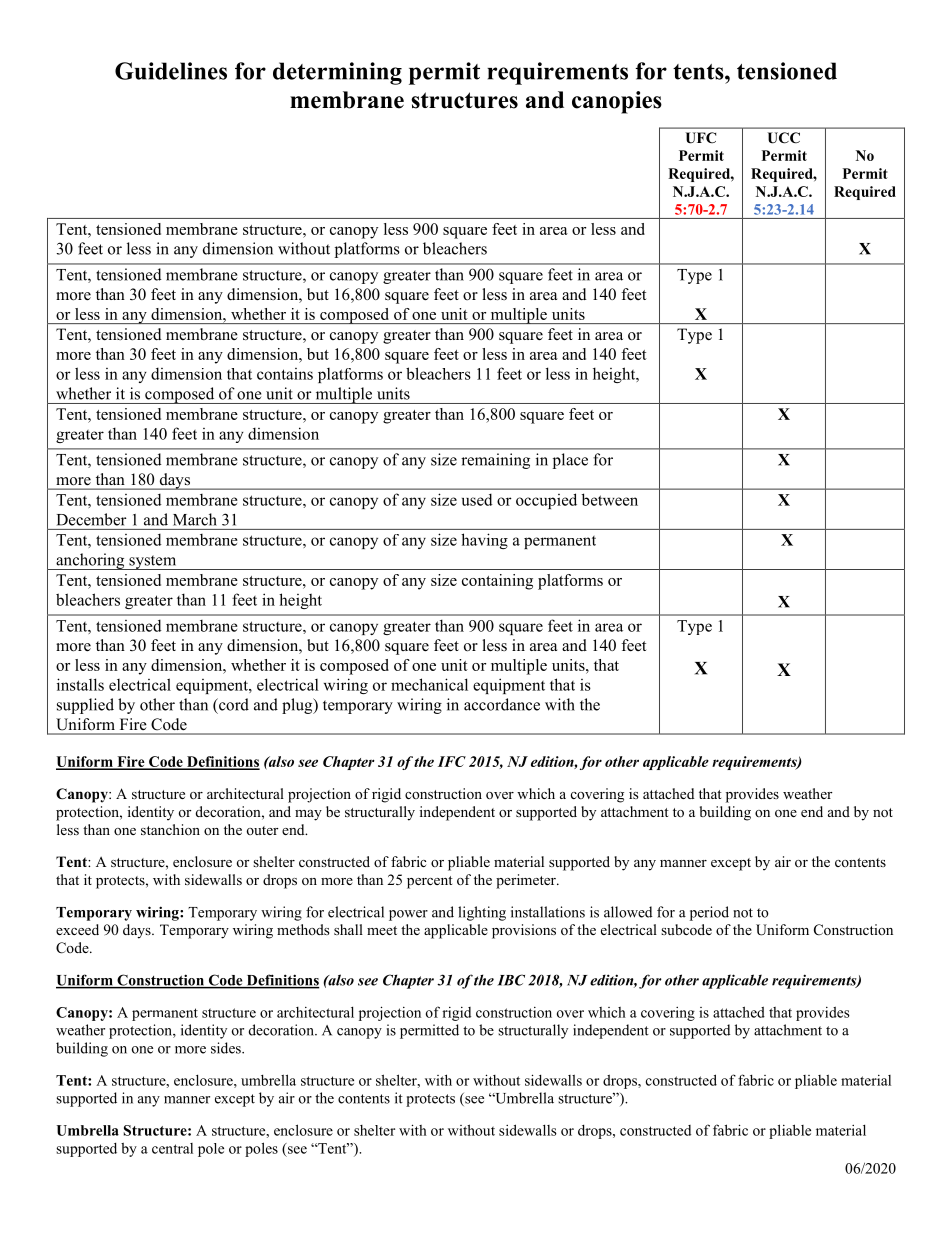 This document has height=1233, width=952. What do you see at coordinates (263, 830) in the document?
I see `outer` at bounding box center [263, 830].
